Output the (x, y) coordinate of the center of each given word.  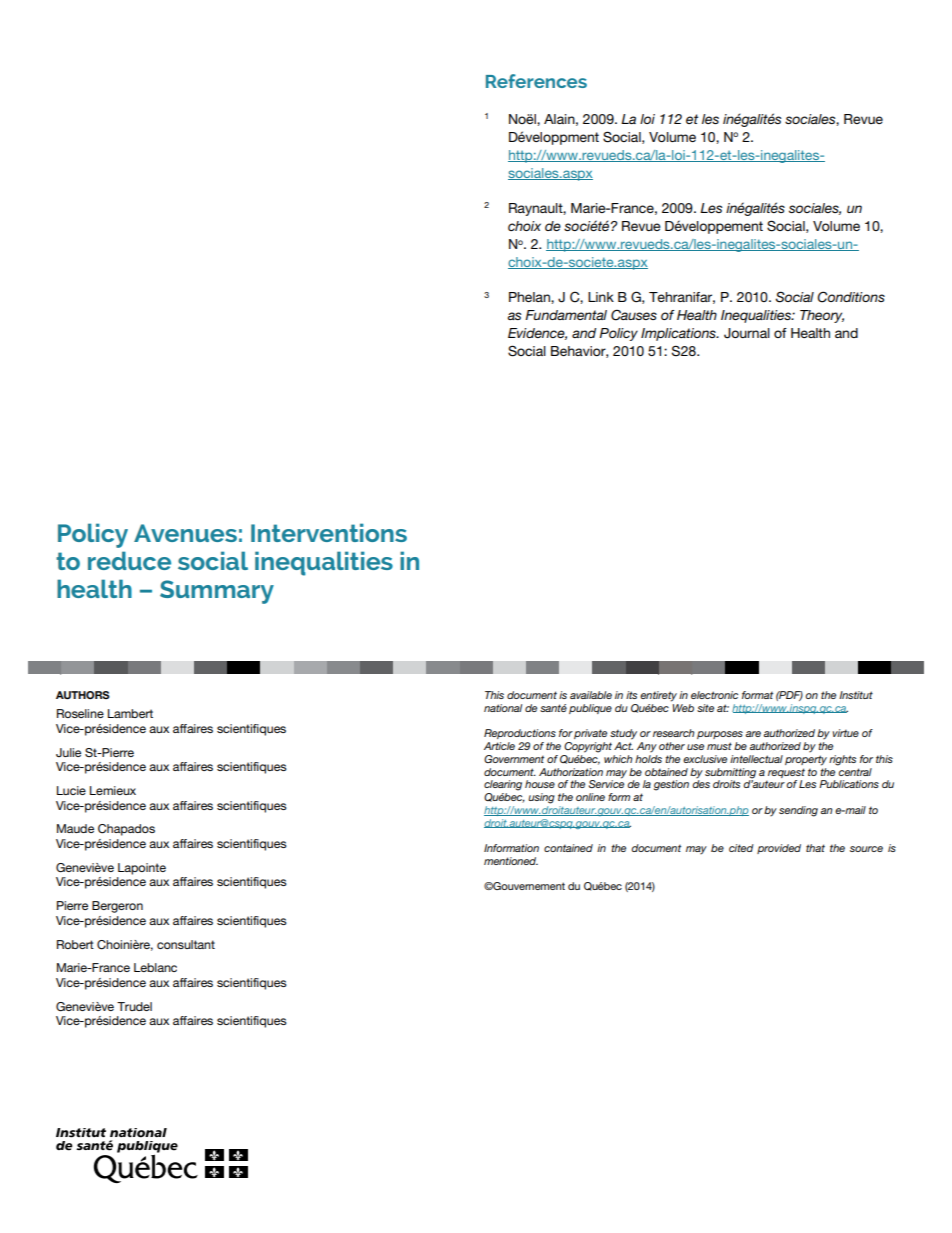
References (536, 81)
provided (779, 849)
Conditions (851, 297)
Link (601, 297)
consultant (186, 944)
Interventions (329, 532)
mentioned (511, 861)
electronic (714, 695)
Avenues (185, 533)
